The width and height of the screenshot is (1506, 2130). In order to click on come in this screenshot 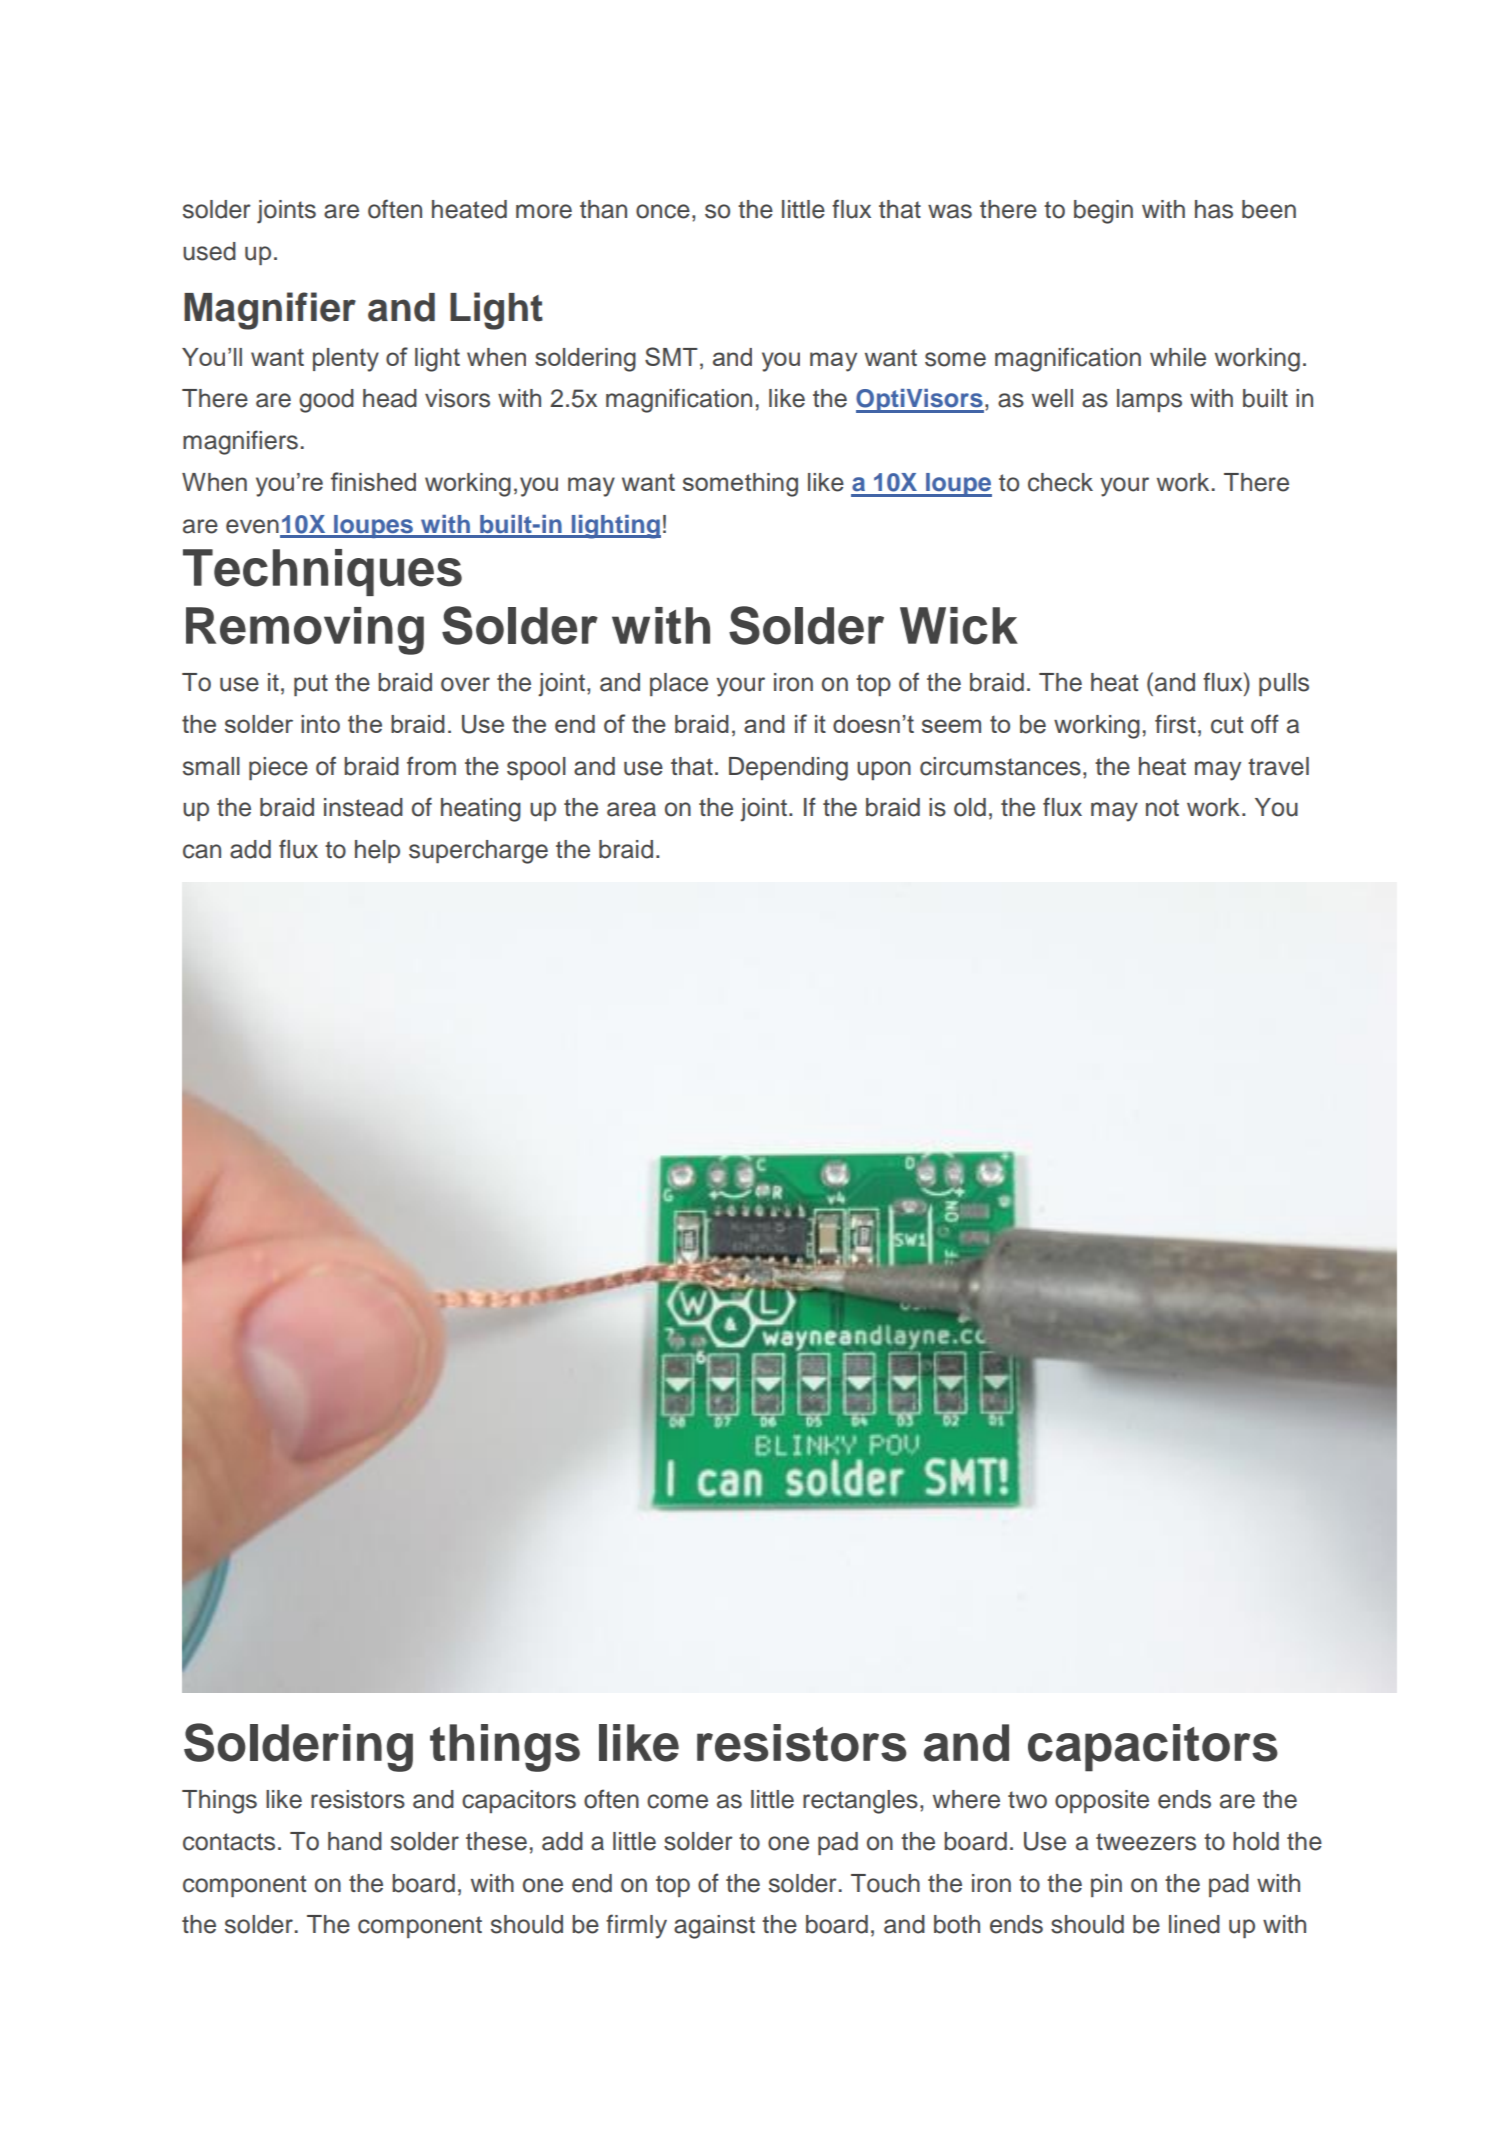, I will do `click(677, 1801)`.
